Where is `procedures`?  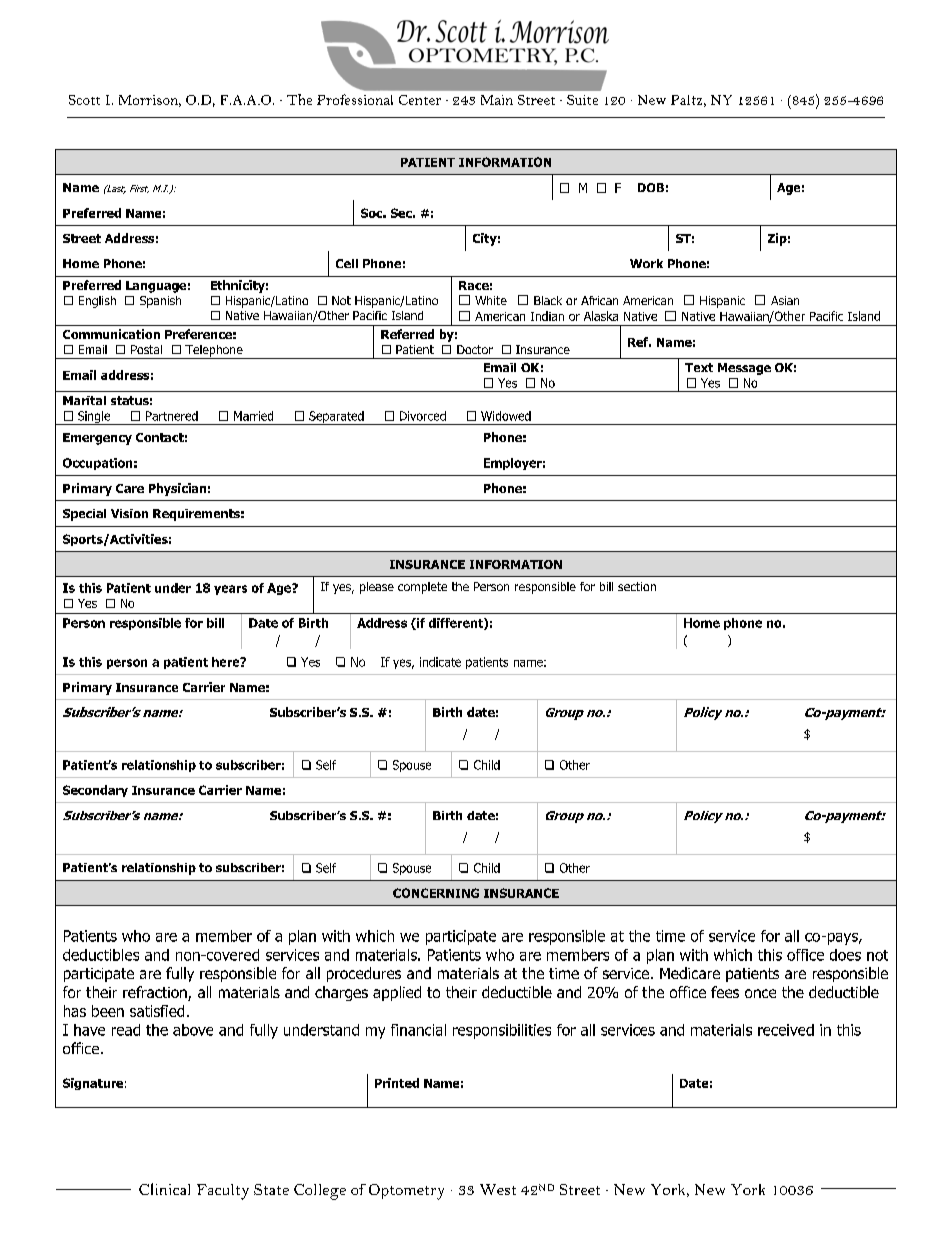
procedures is located at coordinates (364, 974).
